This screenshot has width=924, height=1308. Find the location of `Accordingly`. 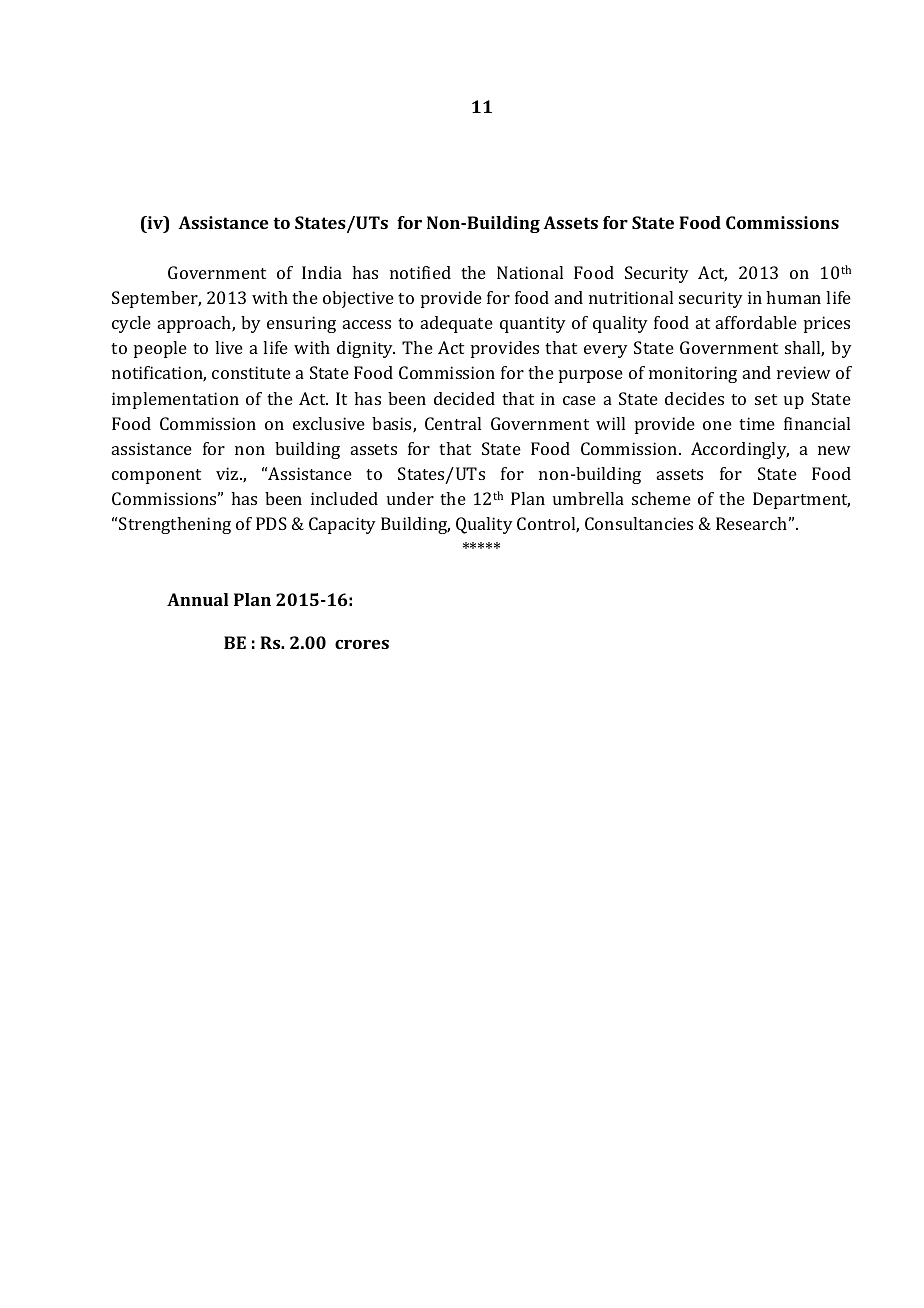

Accordingly is located at coordinates (740, 450).
